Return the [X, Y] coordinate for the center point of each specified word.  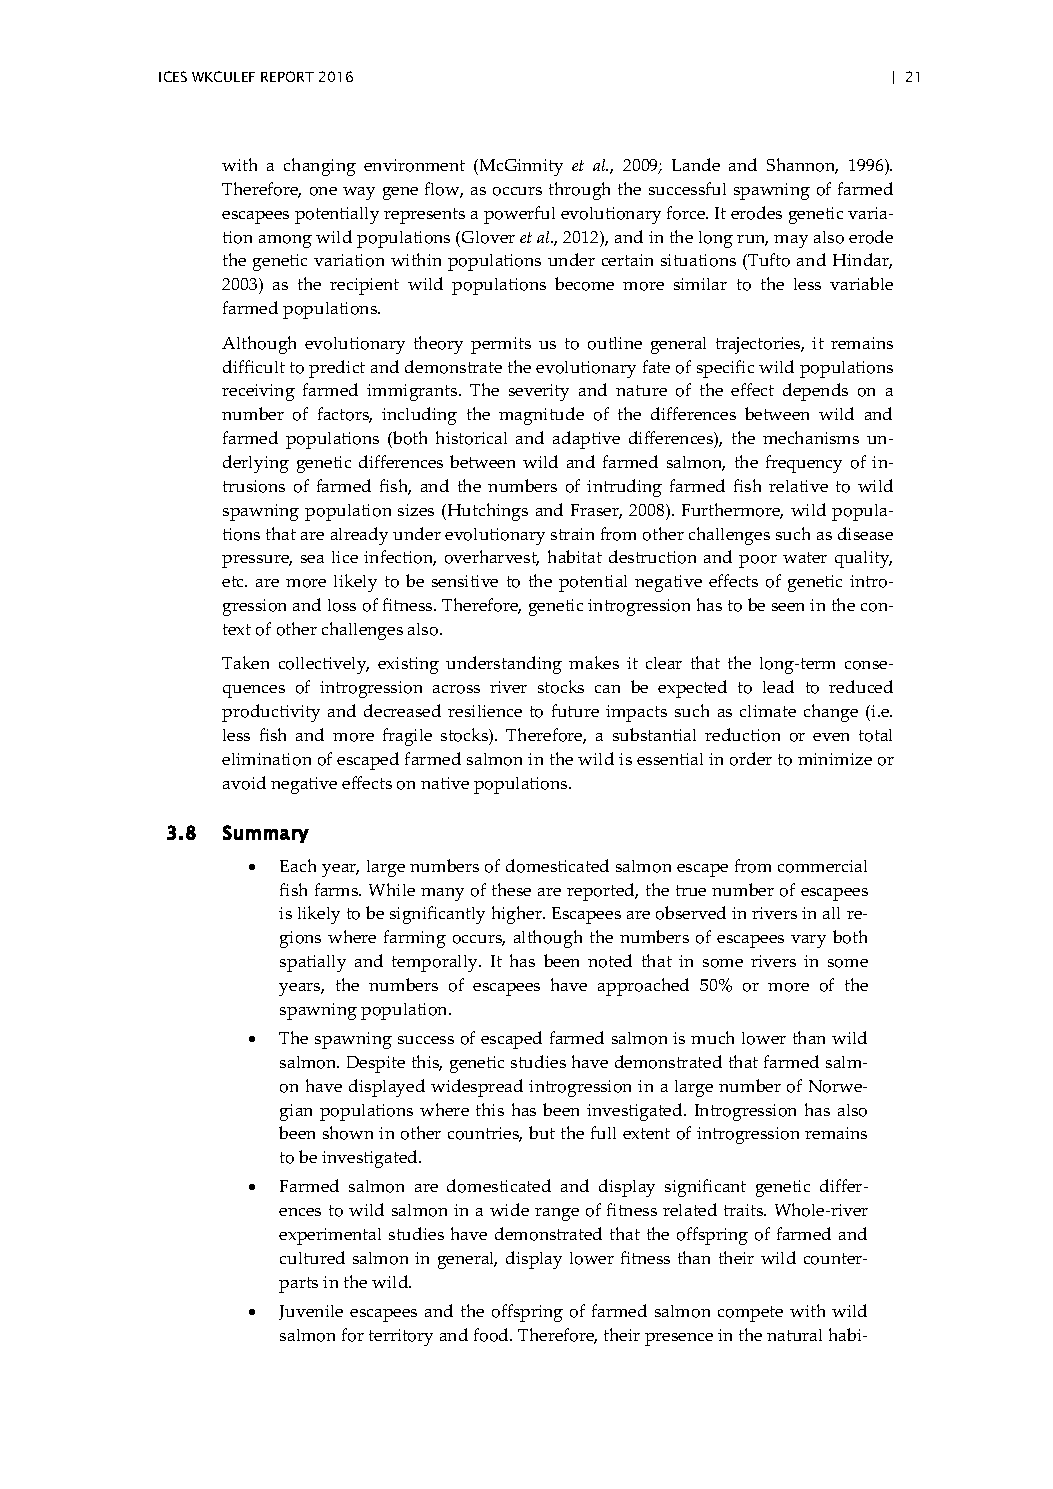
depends [815, 392]
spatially [313, 963]
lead [778, 686]
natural [794, 1335]
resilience [485, 711]
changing [320, 167]
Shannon [802, 166]
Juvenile [311, 1312]
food [492, 1335]
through [579, 191]
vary [808, 941]
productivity [271, 713]
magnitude [541, 416]
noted [610, 961]
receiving [258, 392]
